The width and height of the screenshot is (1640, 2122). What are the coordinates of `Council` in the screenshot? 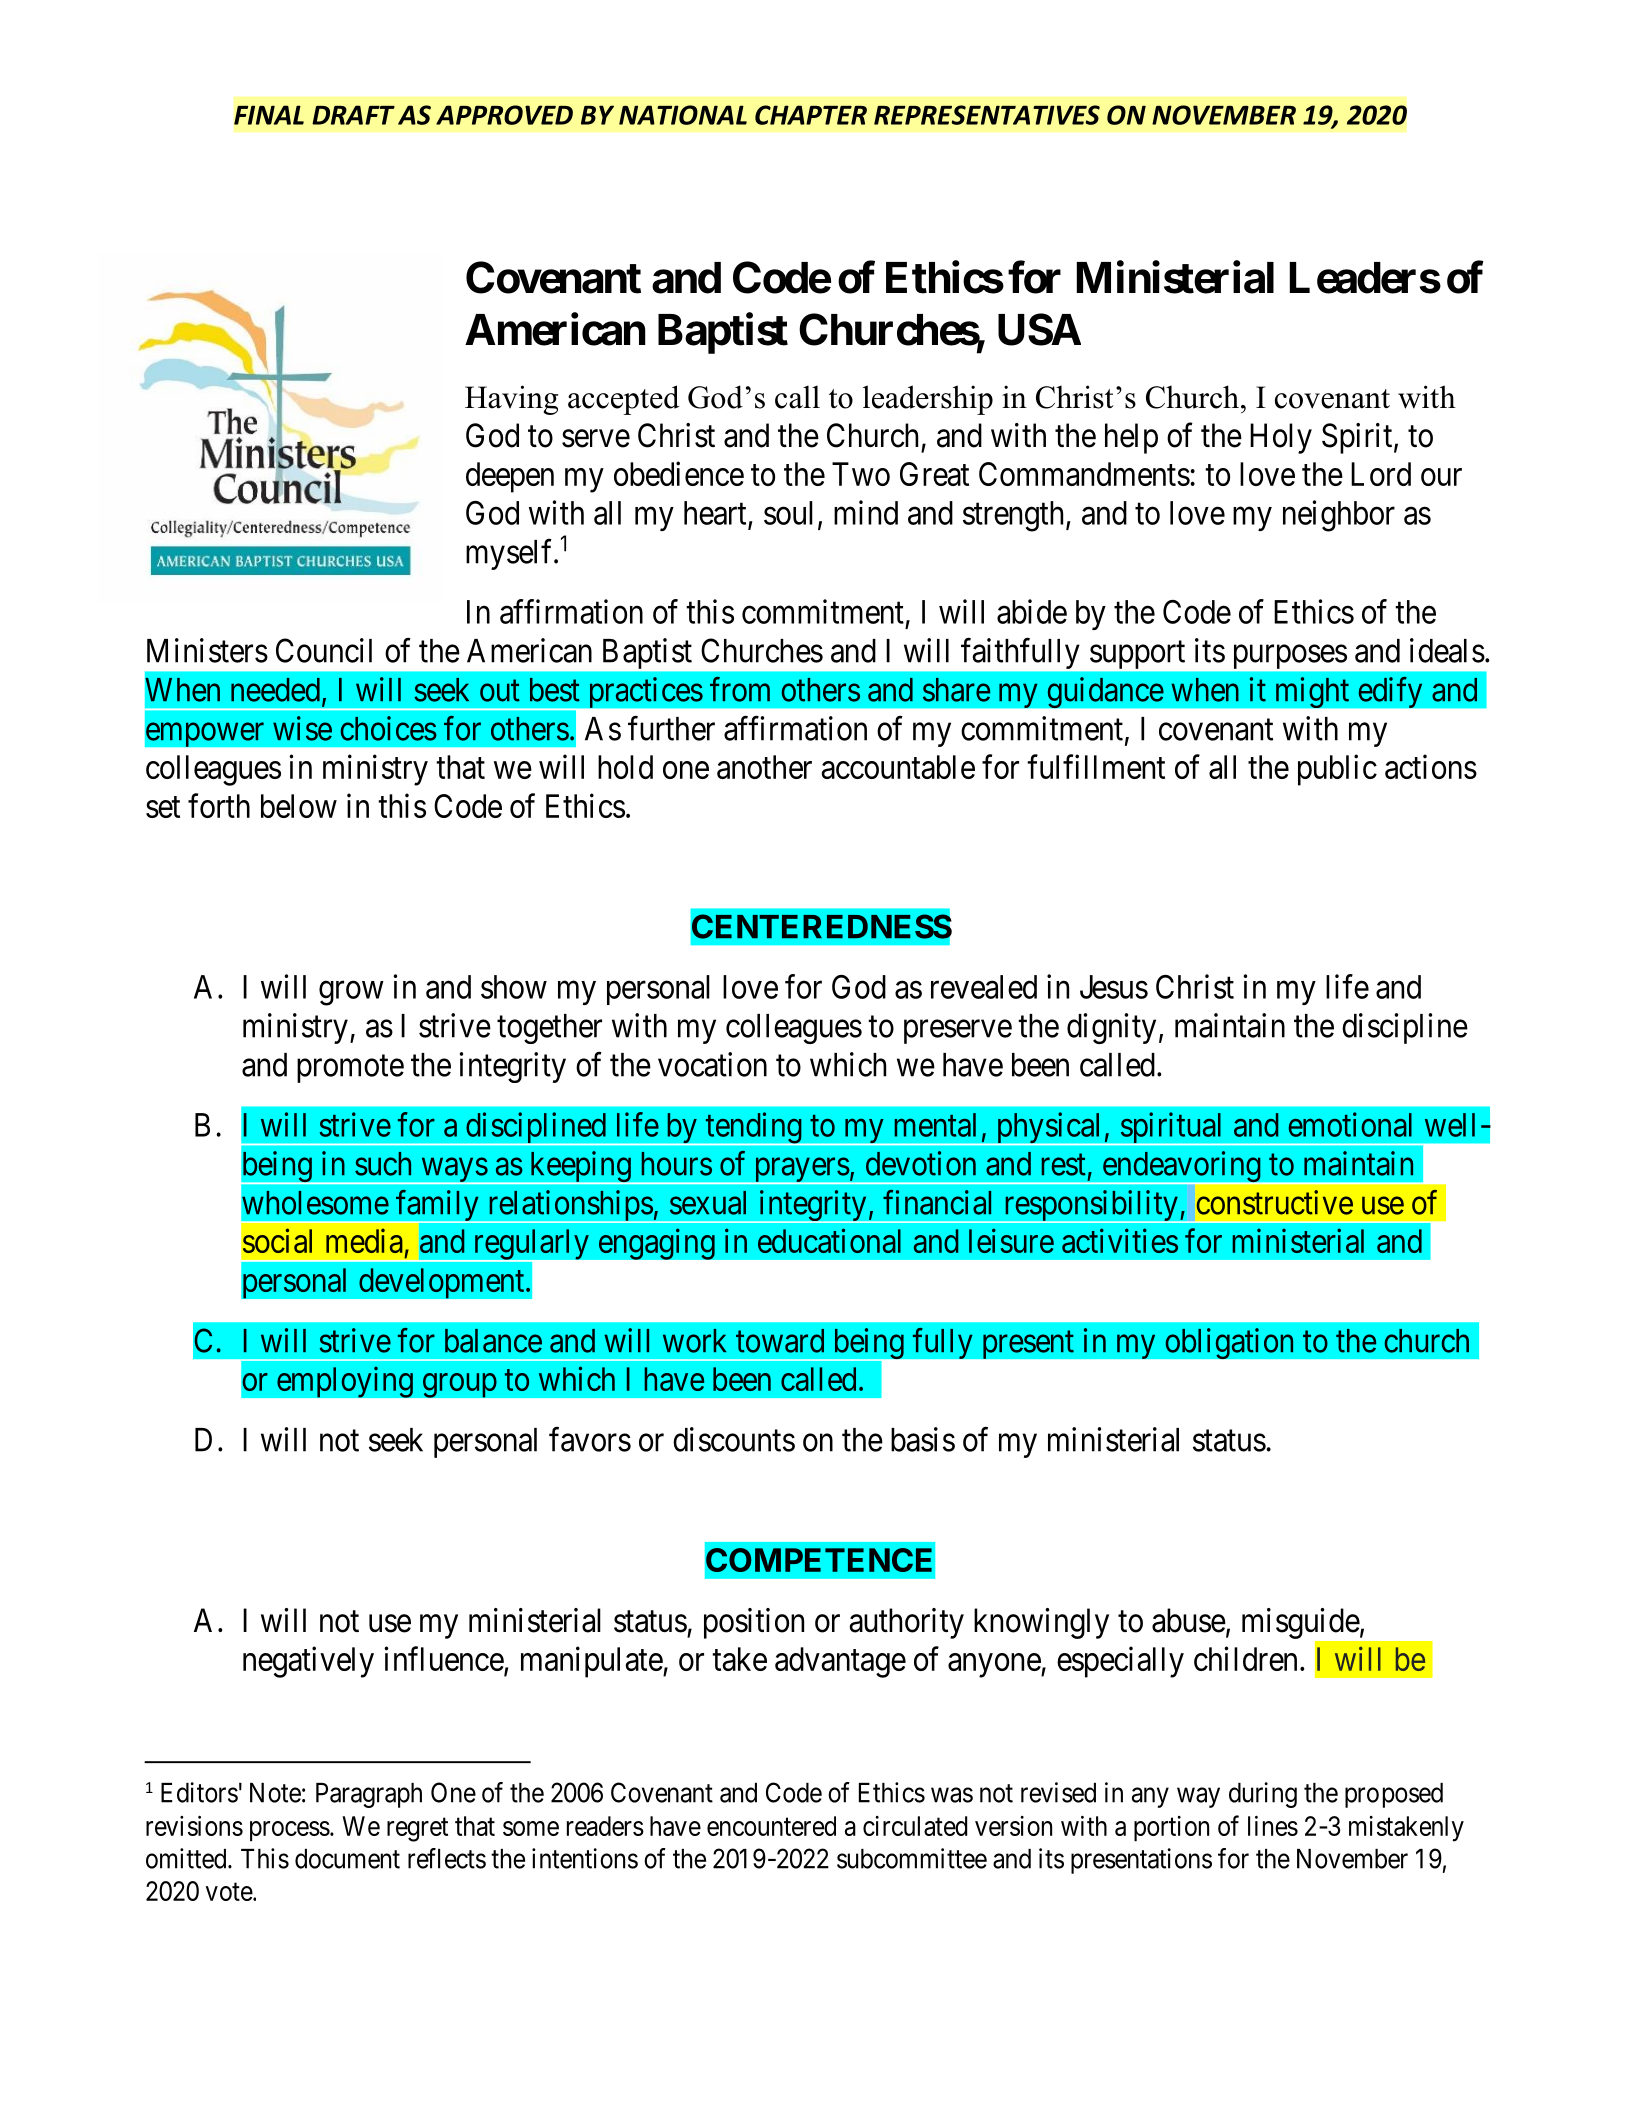 It's located at (324, 650).
